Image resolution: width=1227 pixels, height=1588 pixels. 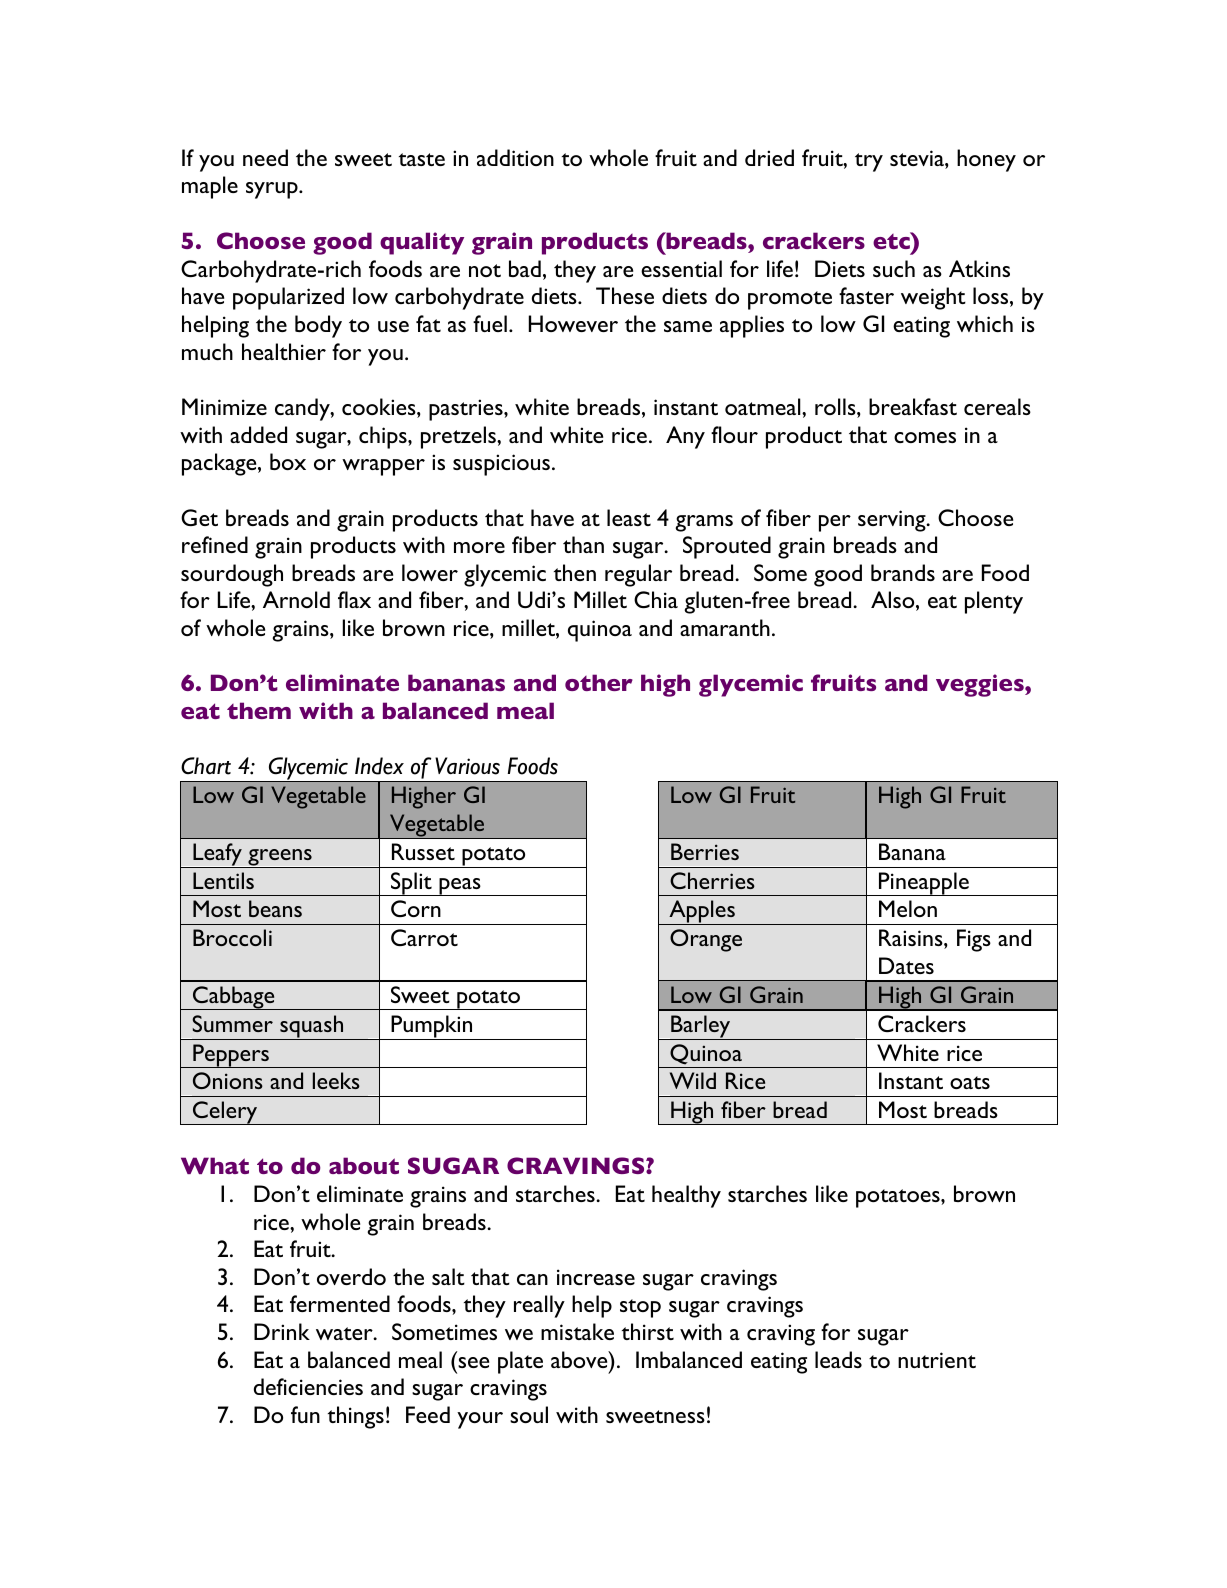 What do you see at coordinates (869, 162) in the screenshot?
I see `try` at bounding box center [869, 162].
